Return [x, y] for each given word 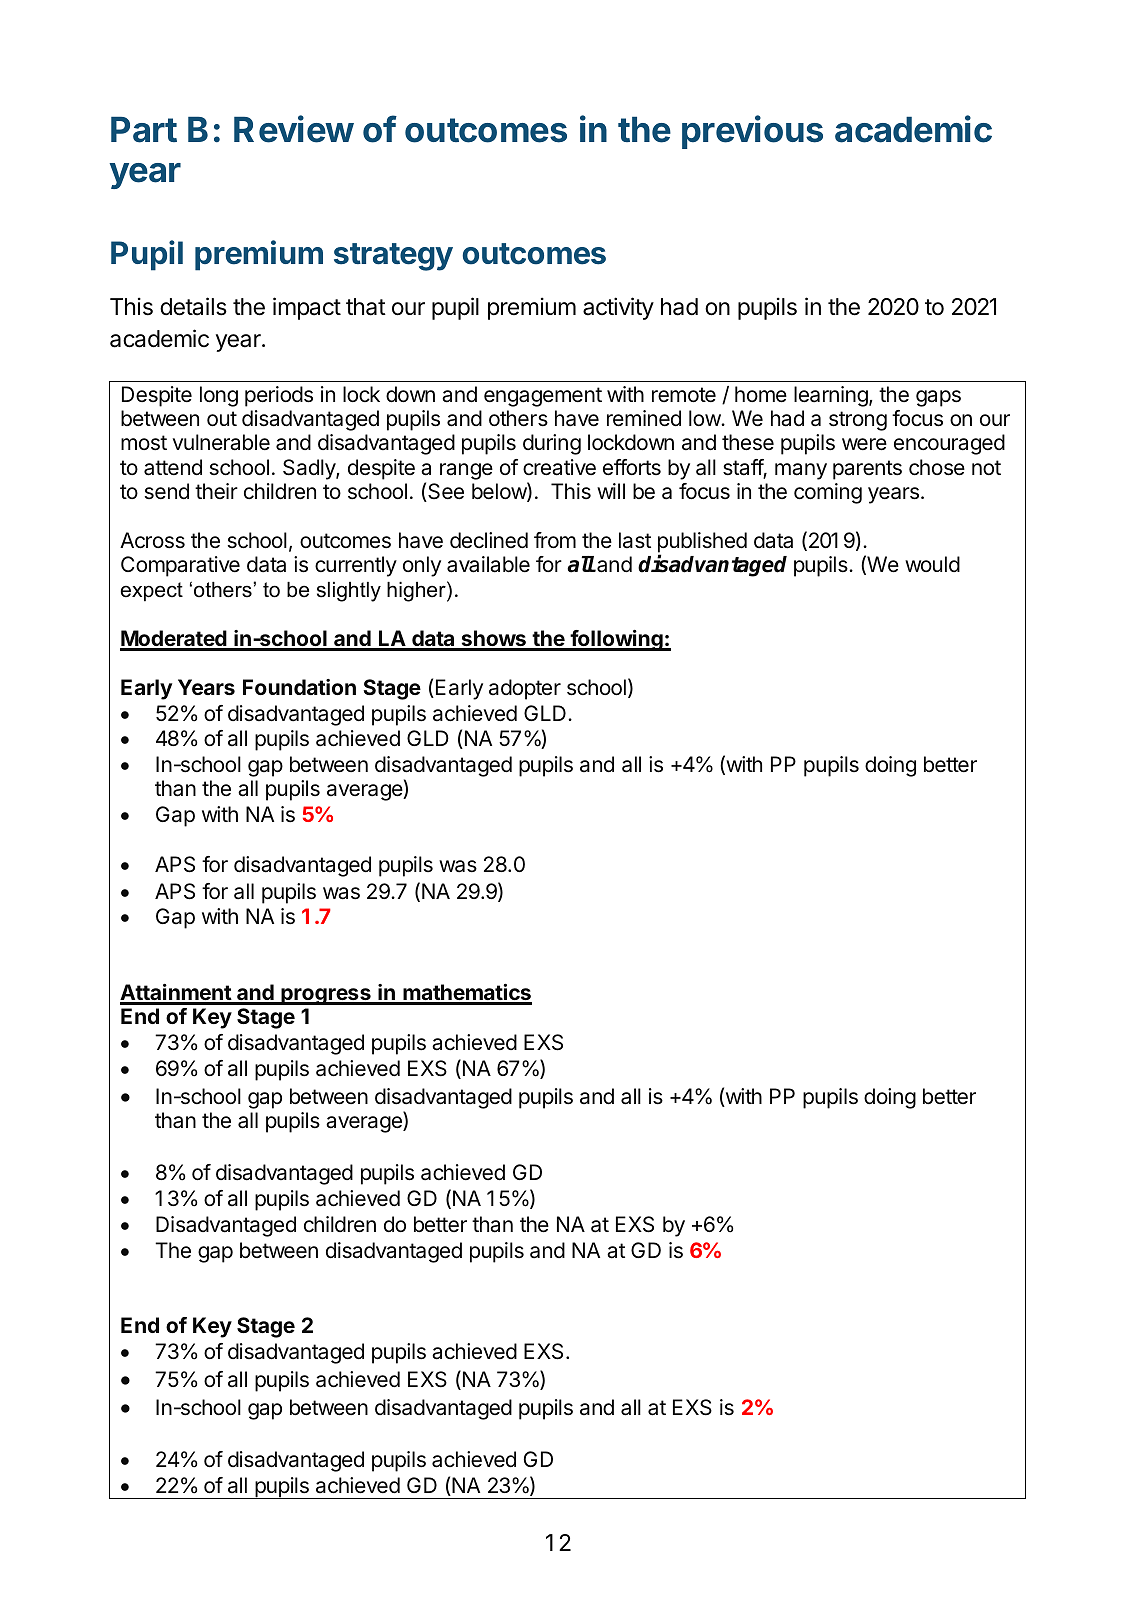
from [555, 540]
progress [326, 996]
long [219, 396]
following [616, 640]
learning [832, 396]
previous [752, 132]
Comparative [180, 566]
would [932, 564]
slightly [349, 592]
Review [294, 129]
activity [618, 308]
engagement [543, 397]
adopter [525, 689]
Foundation [299, 687]
